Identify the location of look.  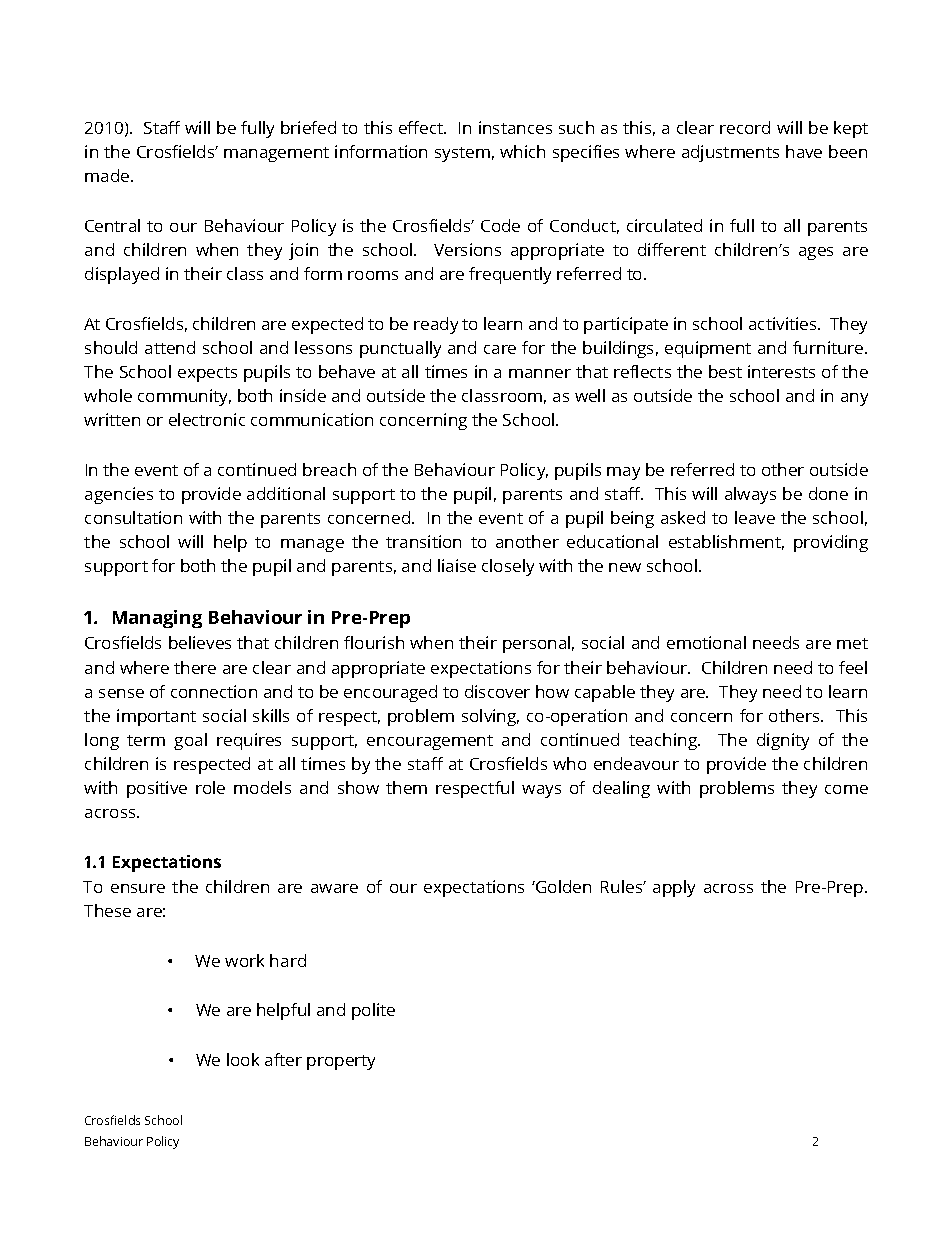
(243, 1059).
